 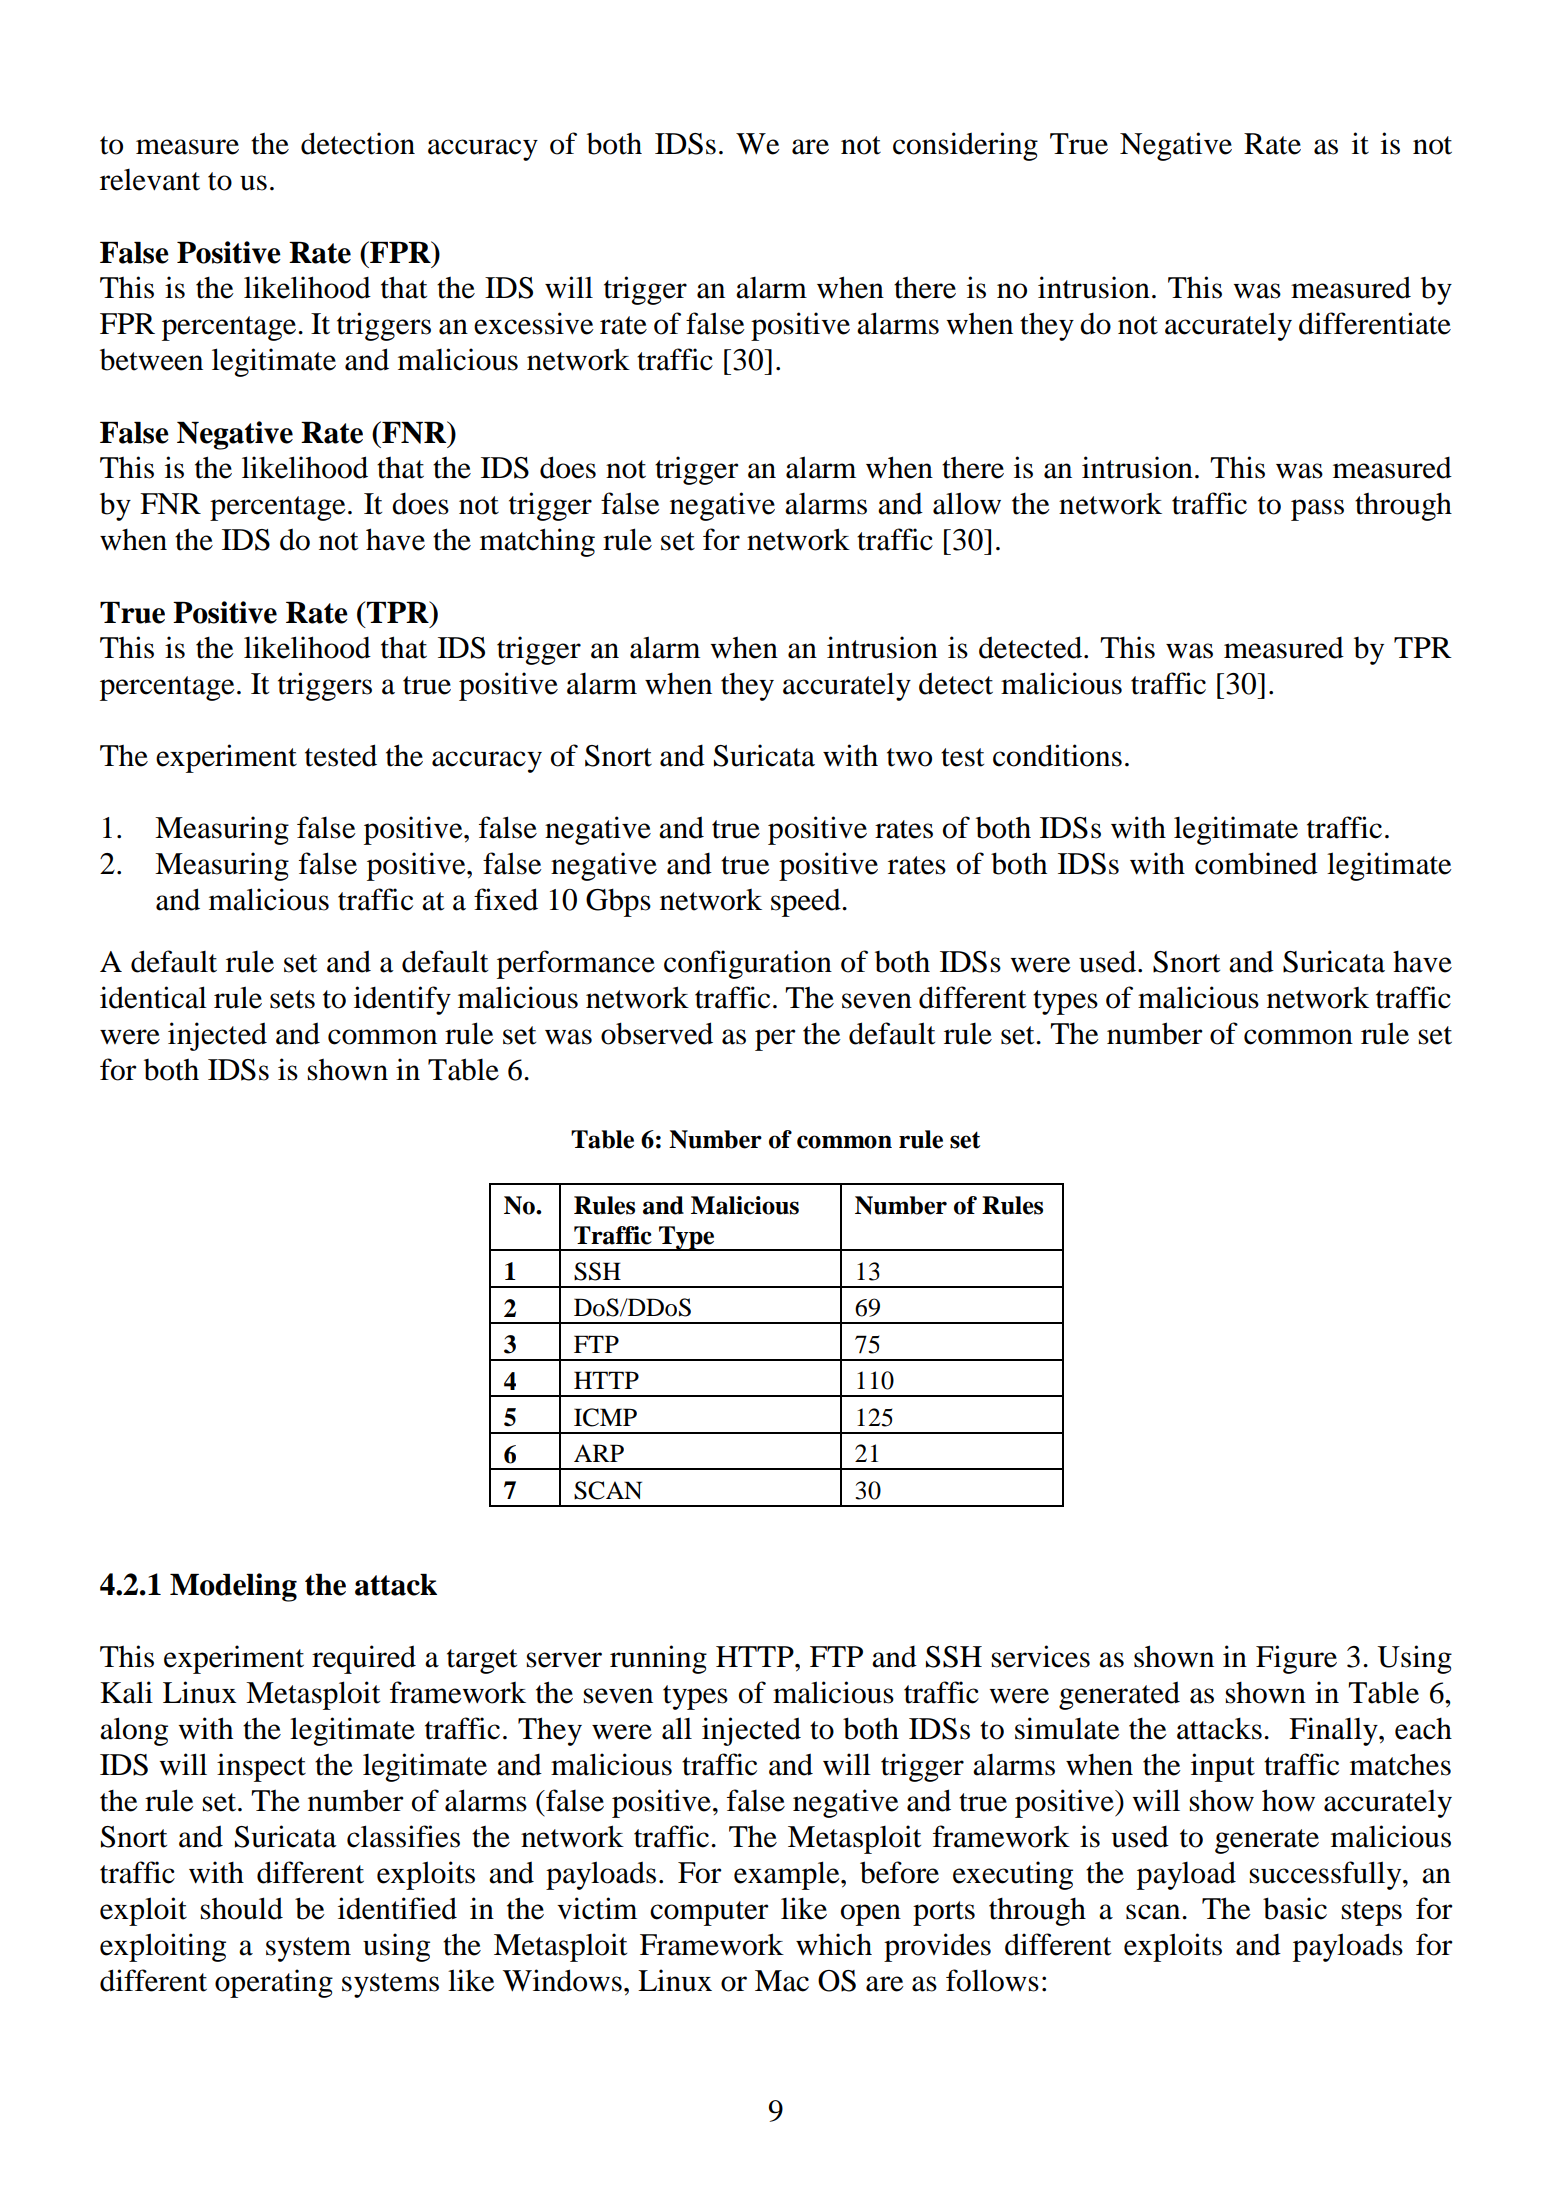 What do you see at coordinates (807, 902) in the image?
I see `speed` at bounding box center [807, 902].
